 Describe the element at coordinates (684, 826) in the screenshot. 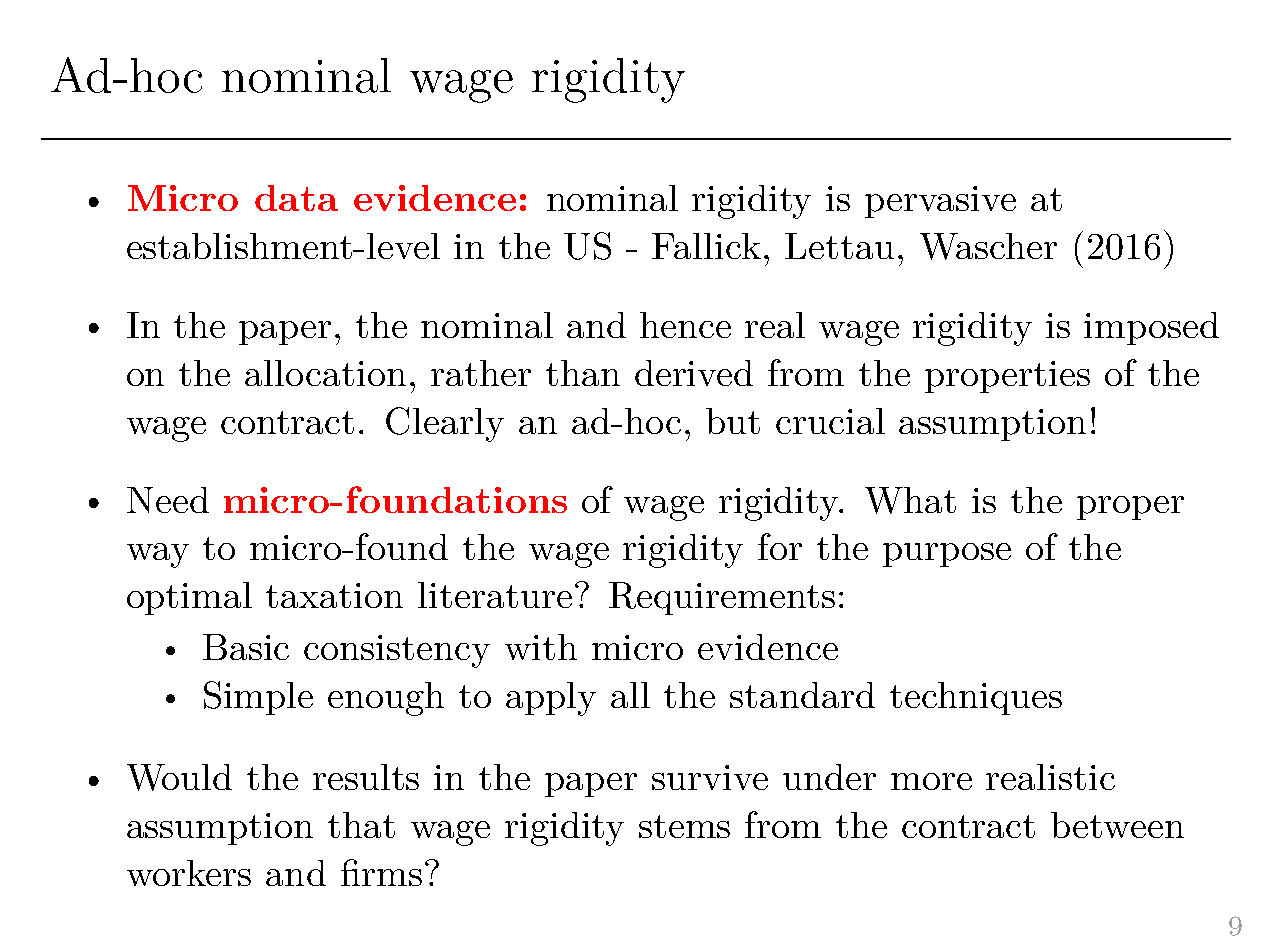

I see `stems` at that location.
